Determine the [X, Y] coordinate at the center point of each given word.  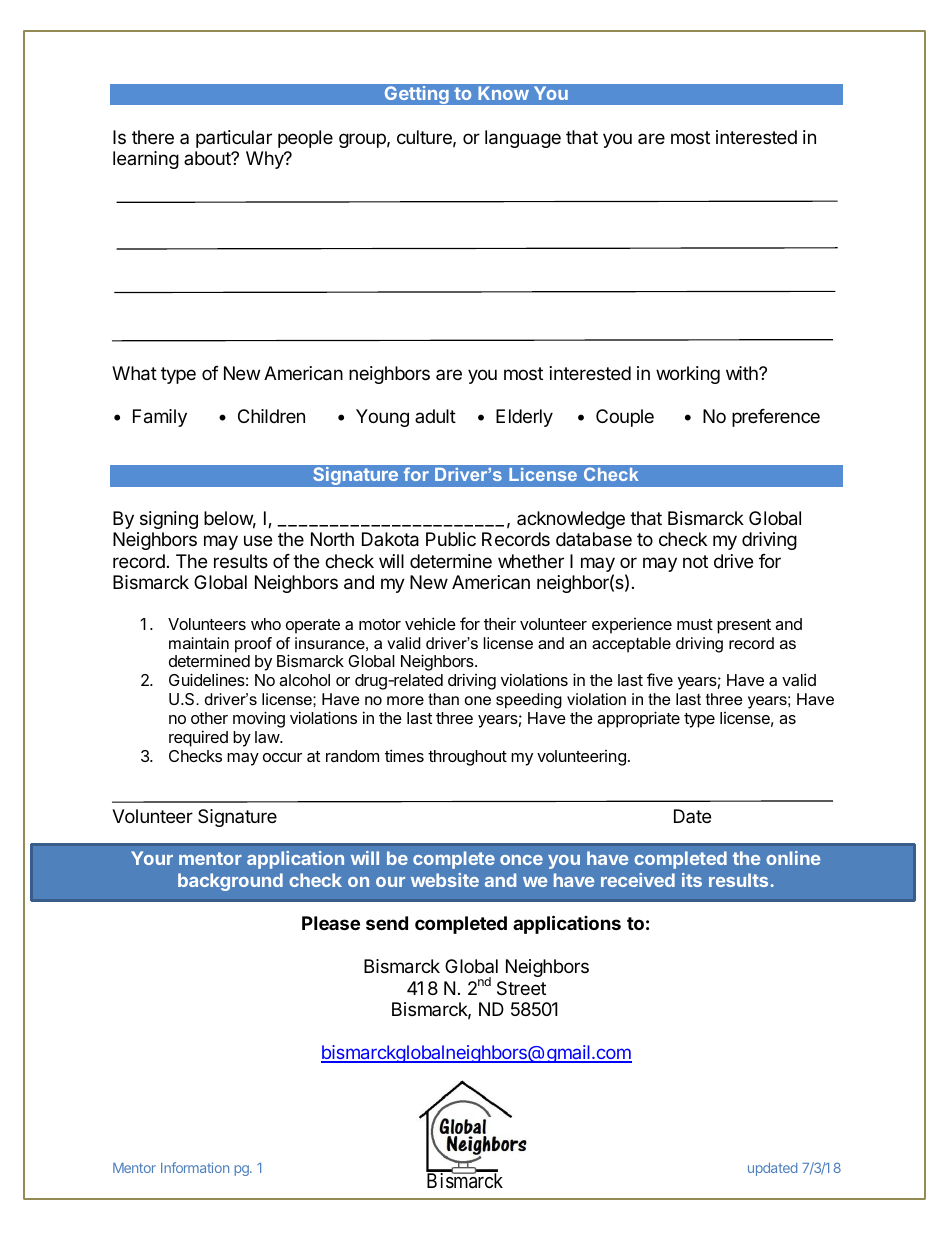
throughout [467, 758]
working [688, 375]
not [695, 561]
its [692, 880]
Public [451, 539]
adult [435, 416]
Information [195, 1167]
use [258, 540]
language [523, 139]
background [230, 882]
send [387, 923]
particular [234, 139]
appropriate [638, 719]
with [743, 373]
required [198, 738]
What [134, 373]
